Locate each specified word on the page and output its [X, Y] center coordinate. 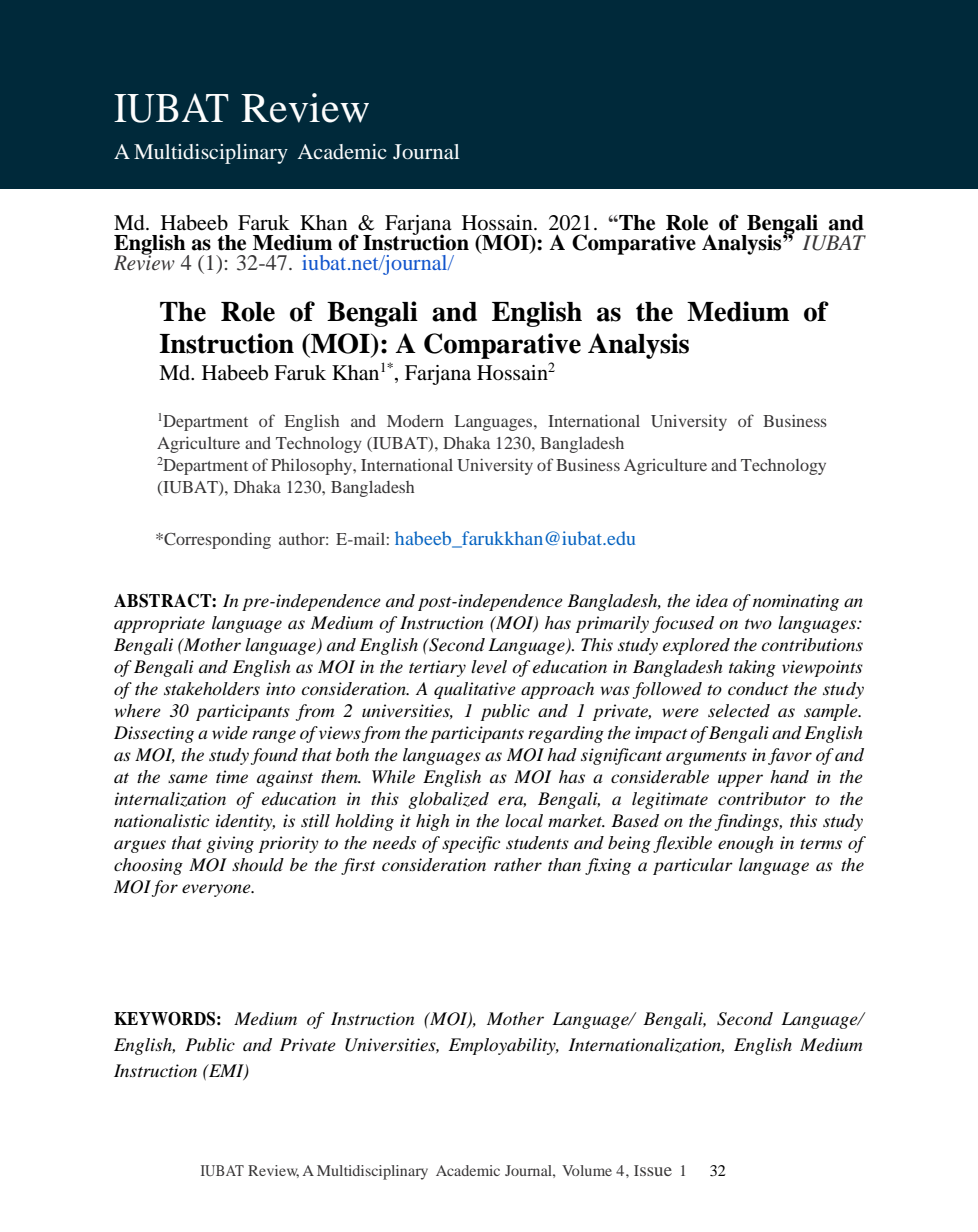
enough [745, 844]
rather [518, 864]
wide [230, 732]
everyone [217, 890]
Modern [415, 421]
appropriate [159, 624]
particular [693, 866]
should [258, 865]
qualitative [475, 690]
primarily [612, 624]
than [564, 864]
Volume [587, 1170]
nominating [796, 602]
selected [739, 710]
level [489, 666]
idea [712, 601]
